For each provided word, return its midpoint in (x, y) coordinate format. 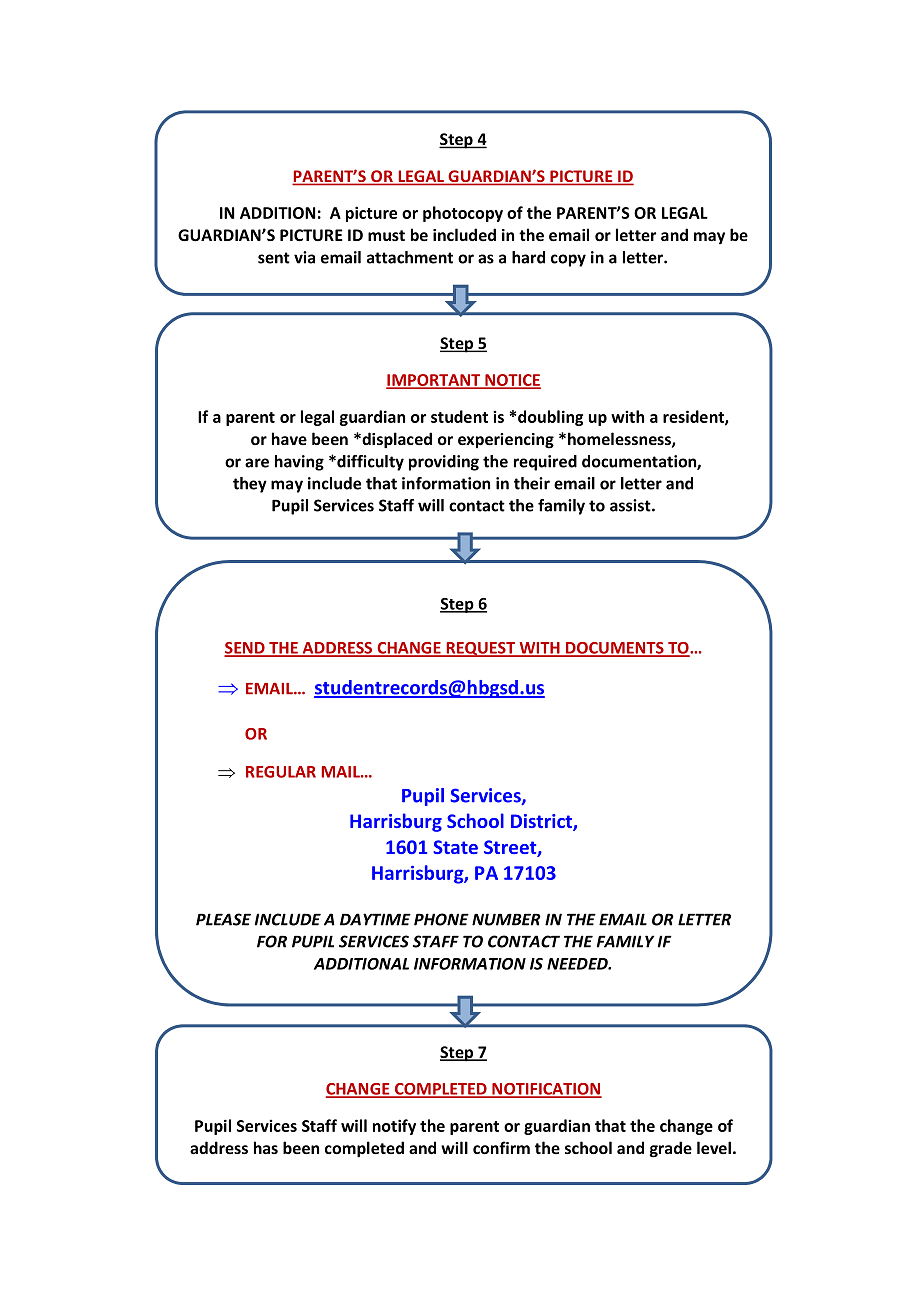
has (266, 1147)
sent (274, 258)
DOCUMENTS (615, 649)
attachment (410, 257)
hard (528, 257)
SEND (245, 649)
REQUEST (481, 649)
